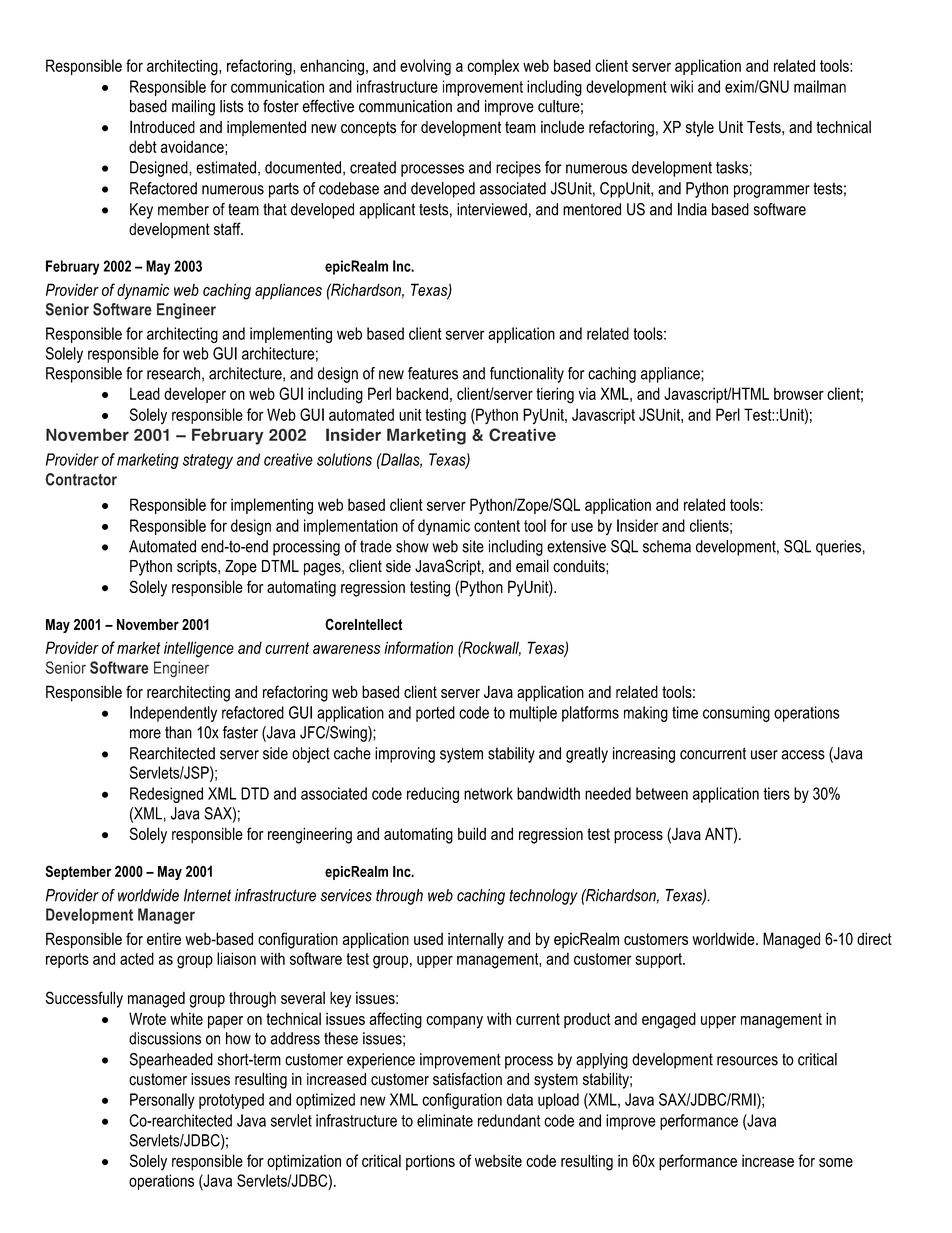 The height and width of the screenshot is (1233, 952). Describe the element at coordinates (193, 108) in the screenshot. I see `mailing` at that location.
